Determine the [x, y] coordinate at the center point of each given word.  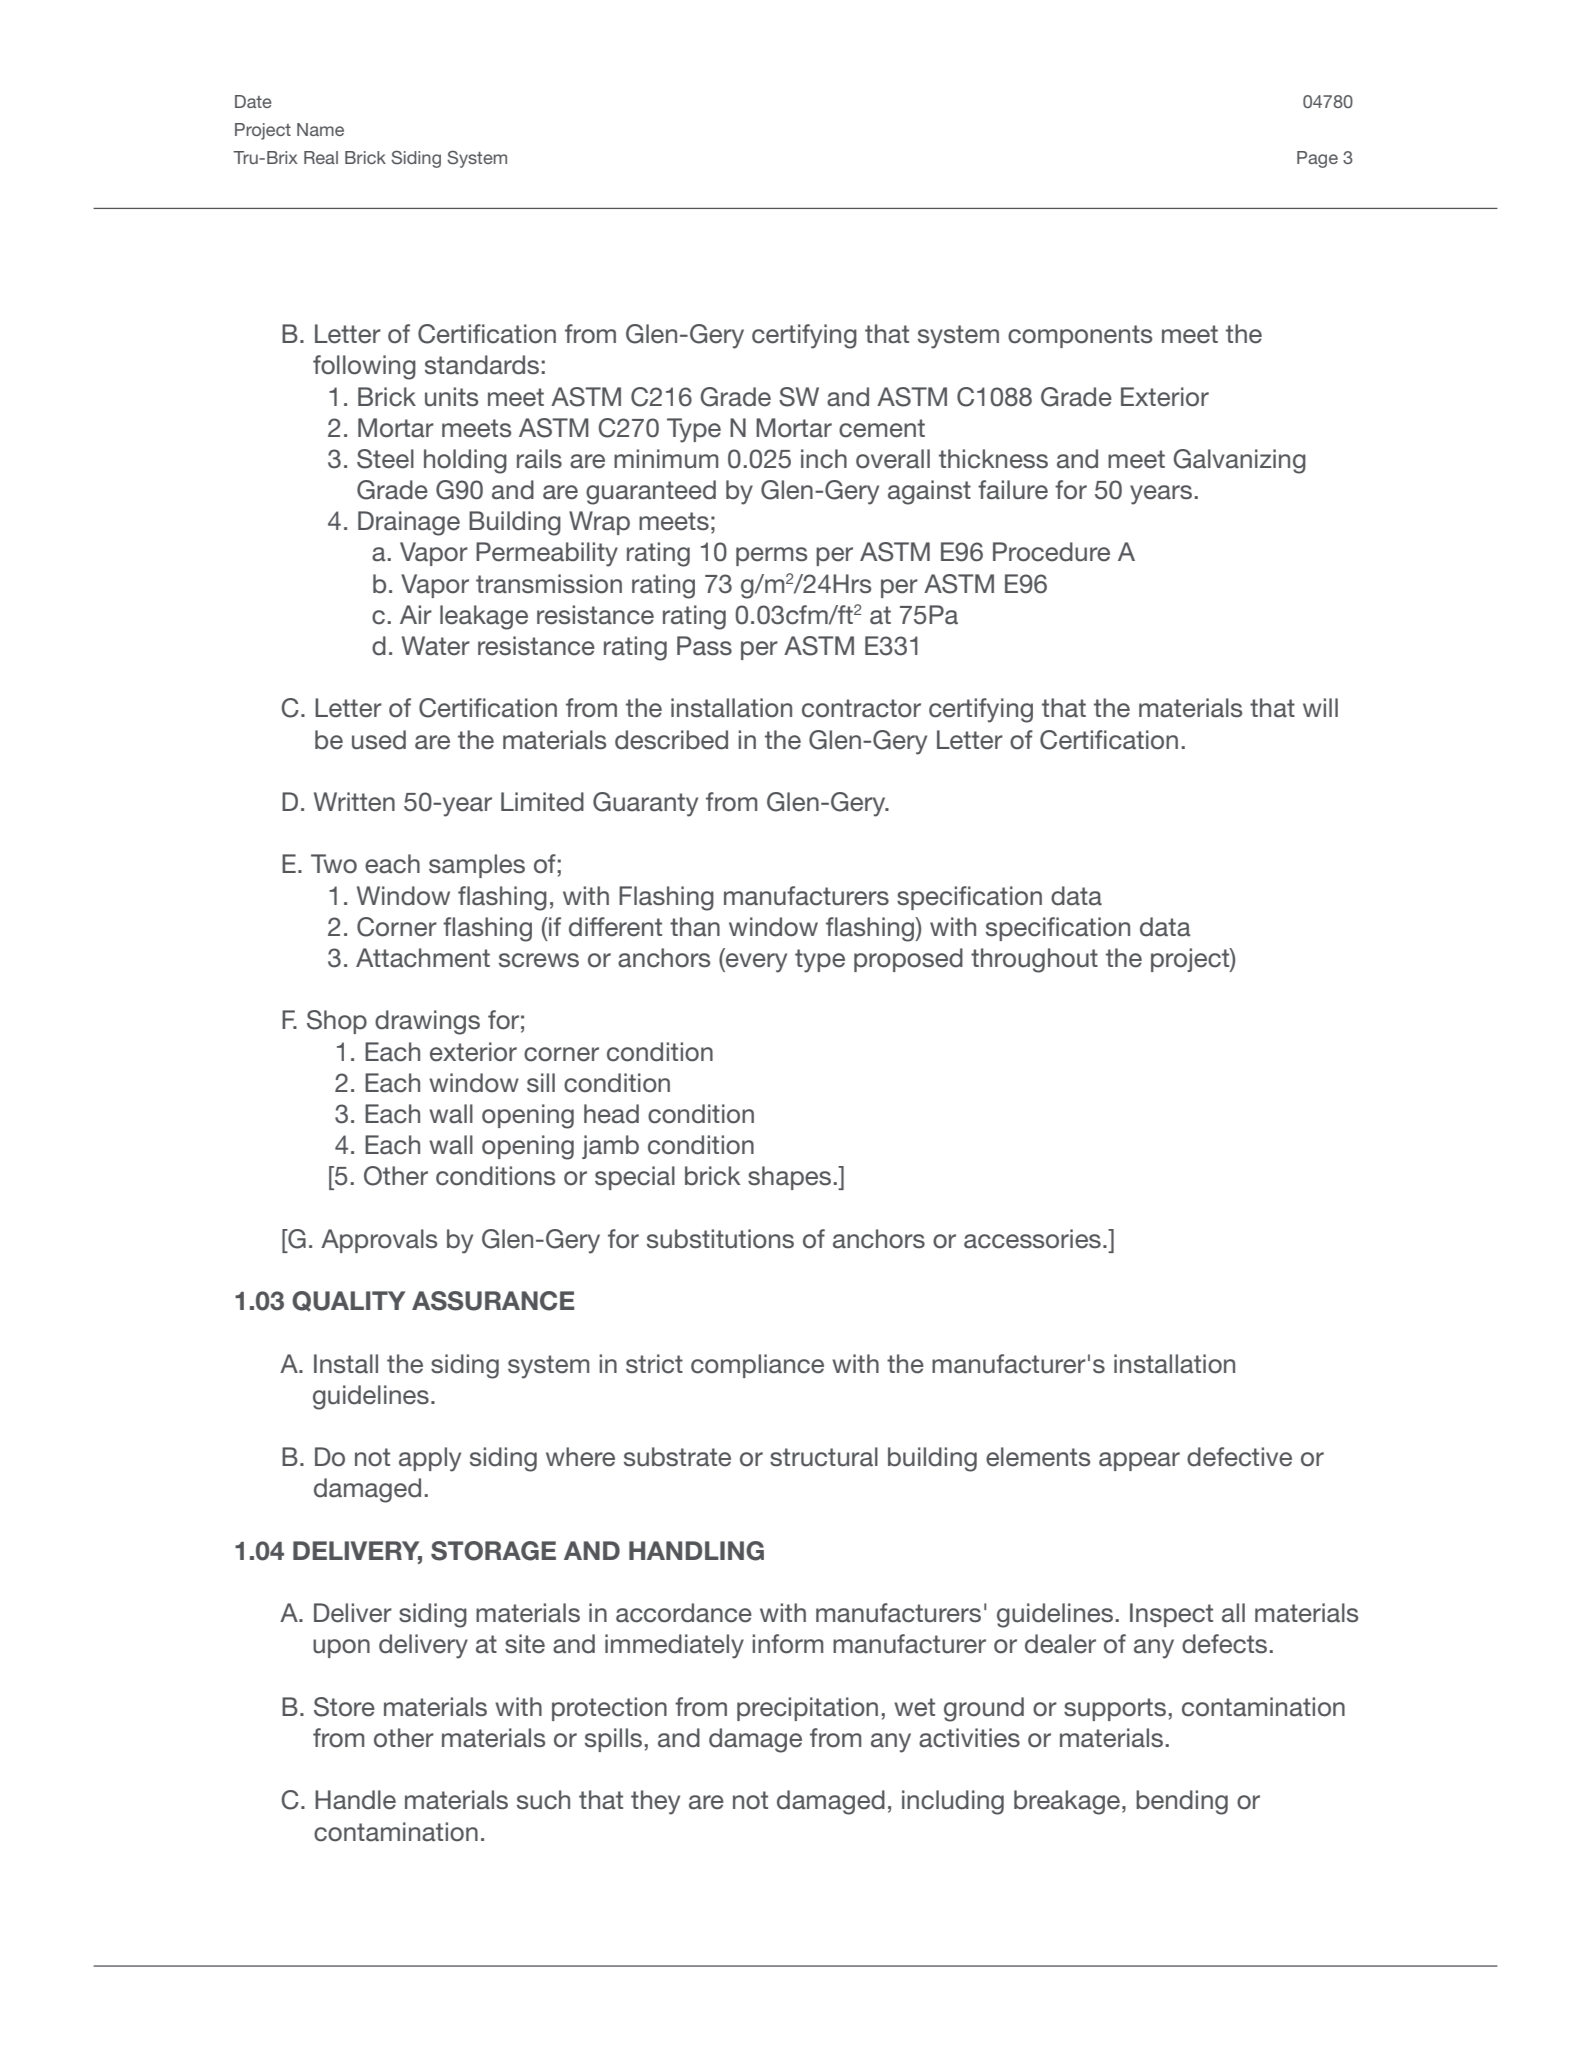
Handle [355, 1800]
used [379, 740]
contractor [861, 708]
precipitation [807, 1709]
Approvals [379, 1241]
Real [321, 157]
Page [1317, 159]
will [1320, 707]
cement [882, 428]
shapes [789, 1178]
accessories [1032, 1239]
